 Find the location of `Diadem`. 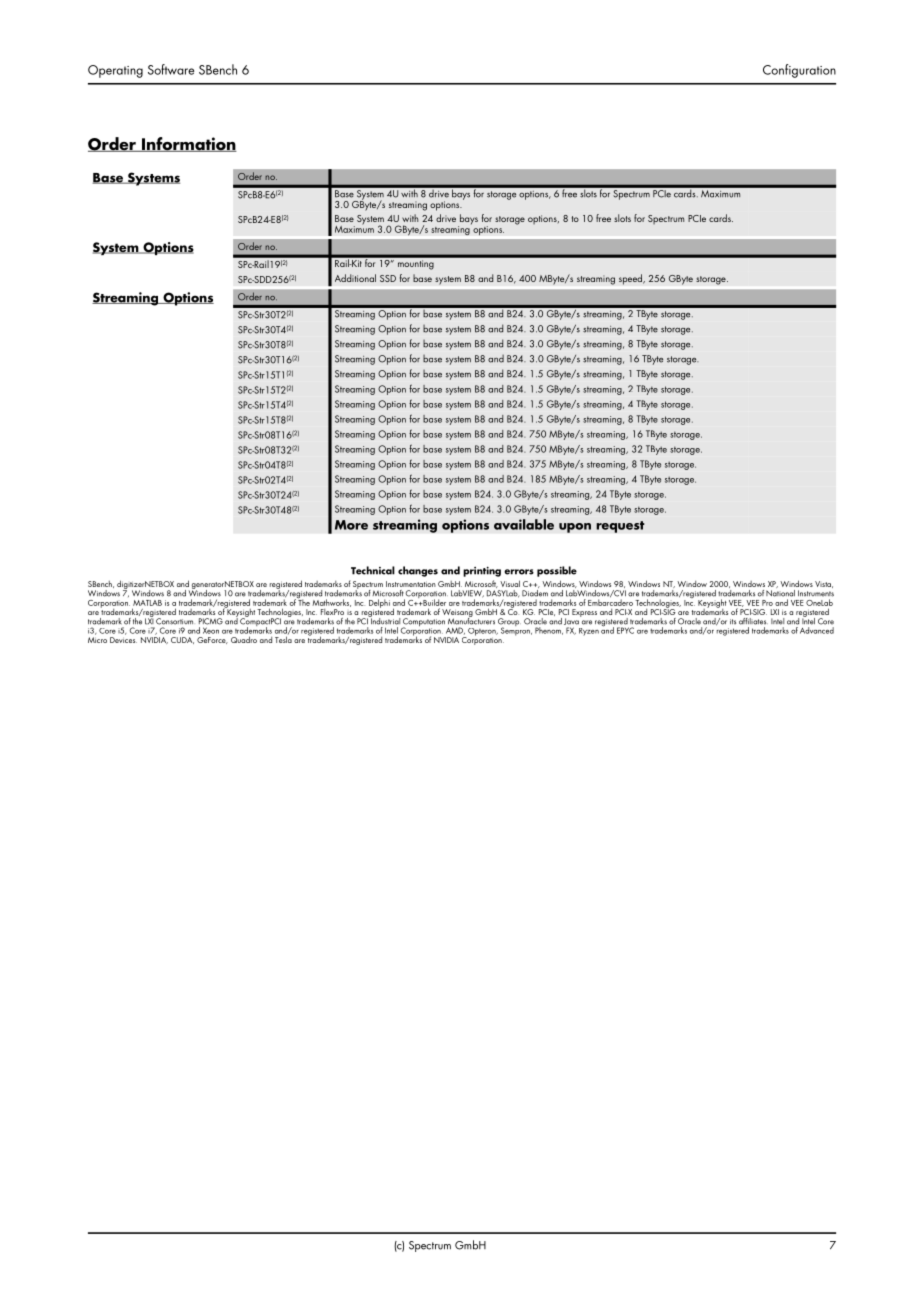

Diadem is located at coordinates (535, 592).
